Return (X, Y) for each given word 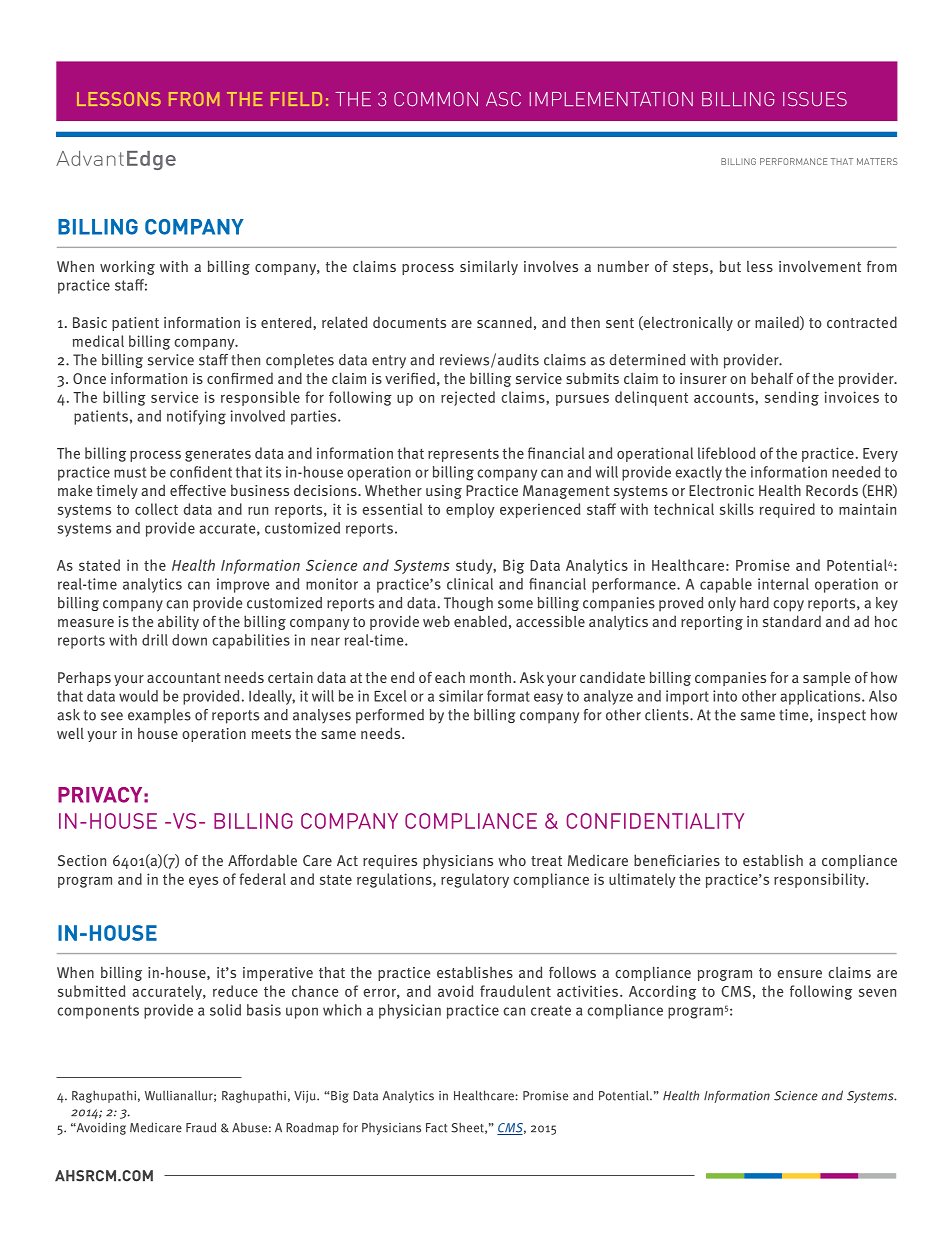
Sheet (468, 1128)
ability (178, 622)
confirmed (240, 378)
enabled (480, 621)
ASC (503, 99)
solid (225, 1010)
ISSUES (815, 99)
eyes (203, 882)
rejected (468, 398)
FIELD (296, 99)
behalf (772, 378)
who (512, 860)
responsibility (821, 880)
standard (792, 621)
